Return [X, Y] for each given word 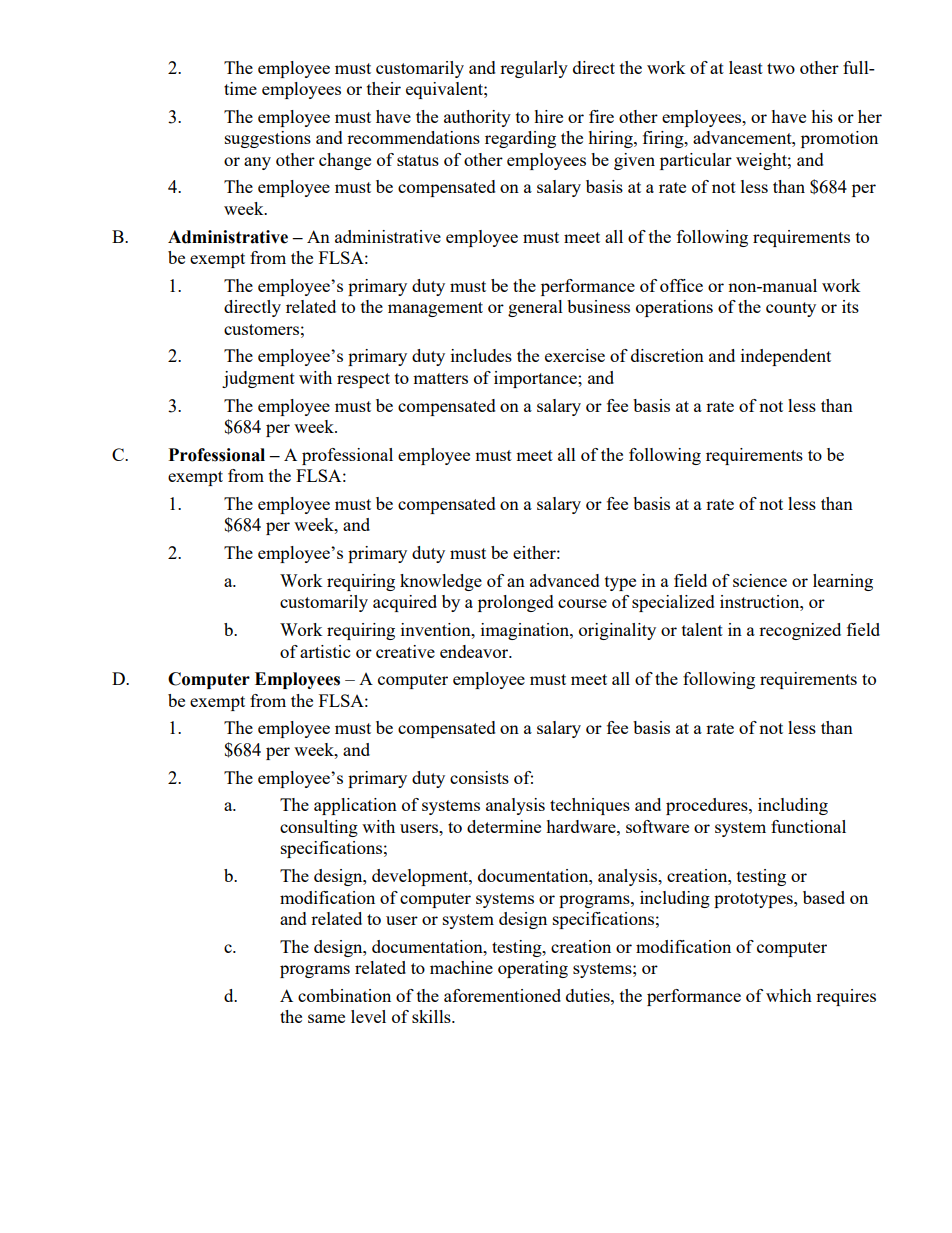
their [384, 88]
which [789, 995]
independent [786, 357]
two [781, 68]
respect [363, 380]
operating [533, 969]
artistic [325, 651]
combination [344, 995]
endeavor [475, 651]
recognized [800, 631]
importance [536, 379]
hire [548, 116]
